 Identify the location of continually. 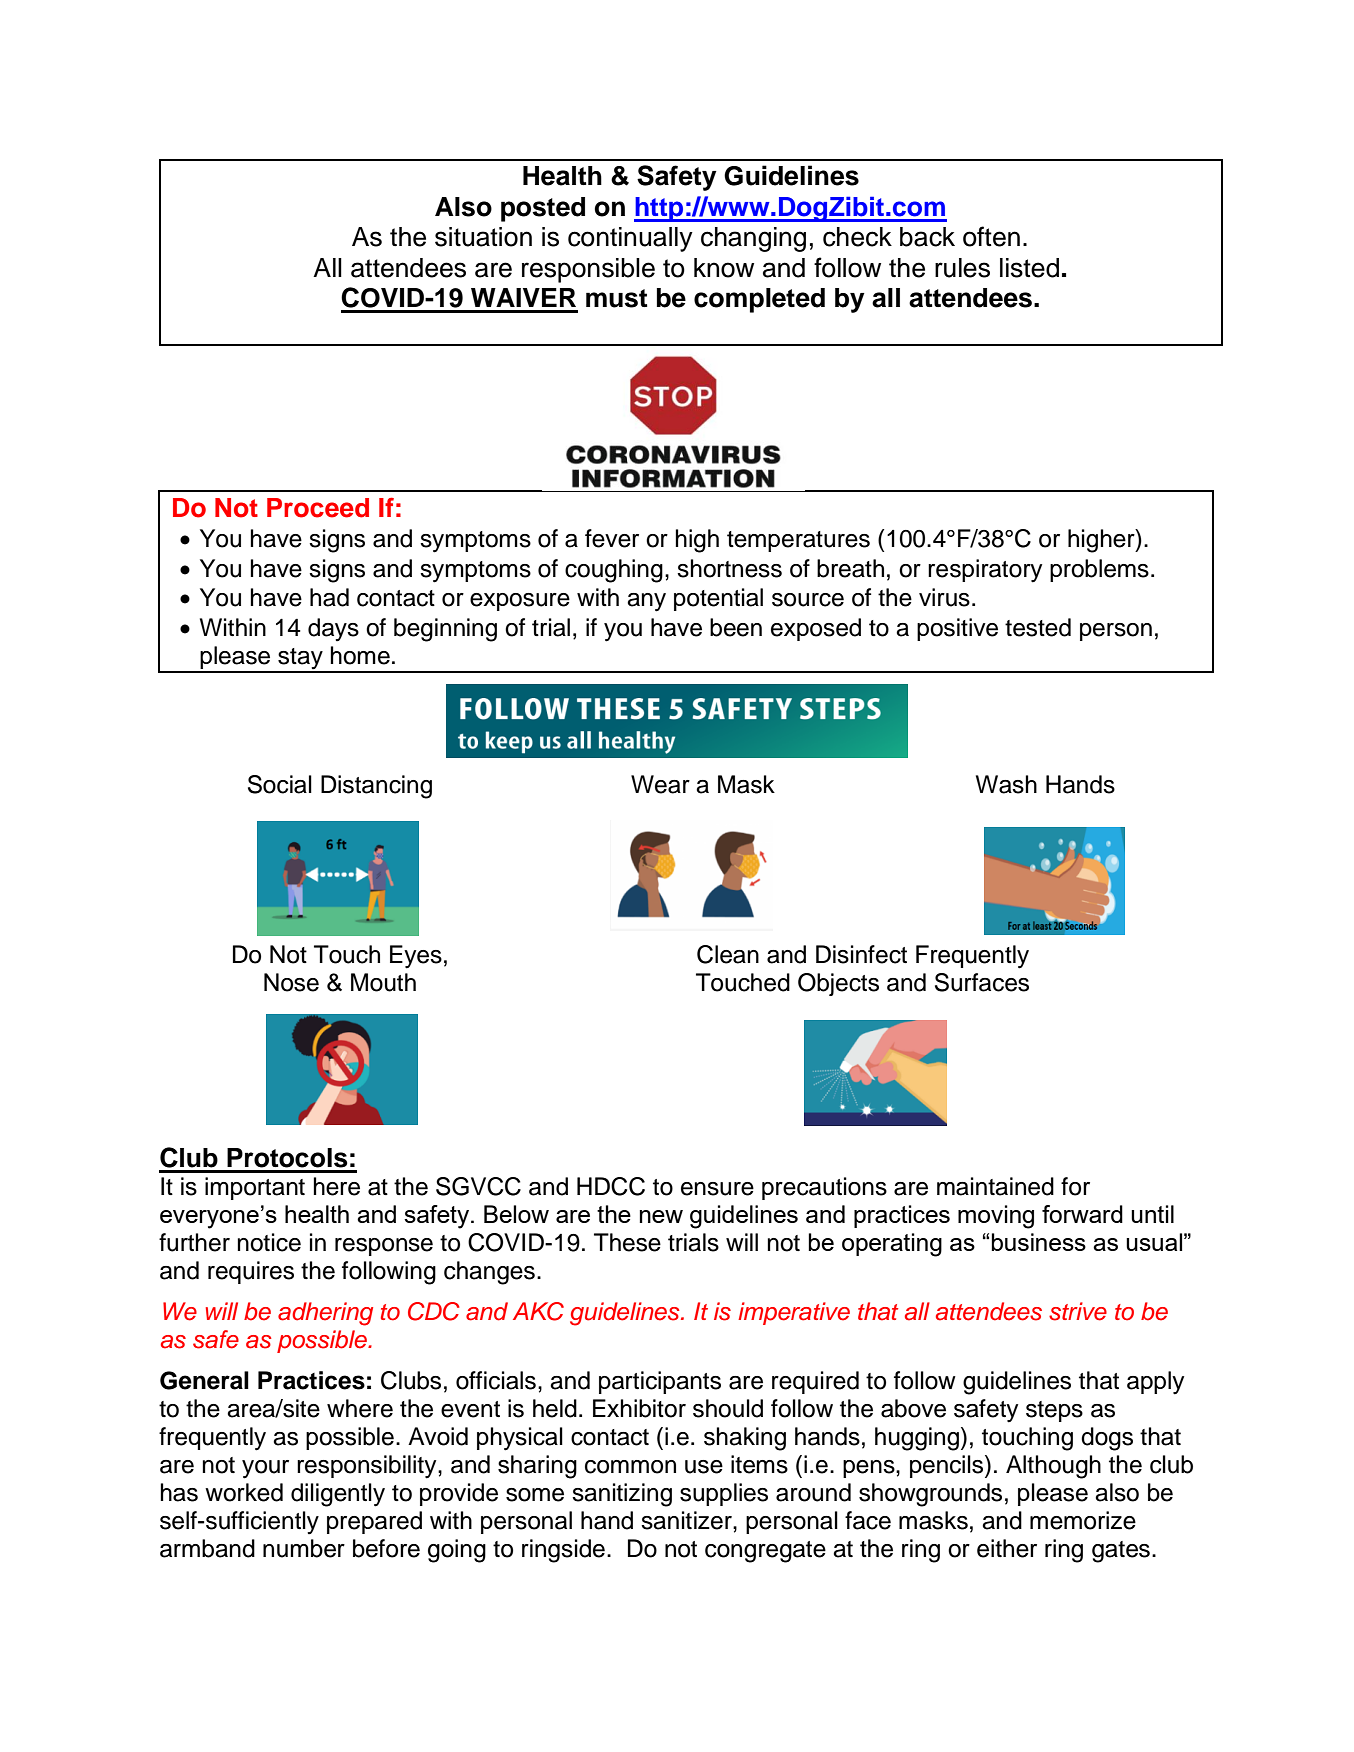
(630, 239).
